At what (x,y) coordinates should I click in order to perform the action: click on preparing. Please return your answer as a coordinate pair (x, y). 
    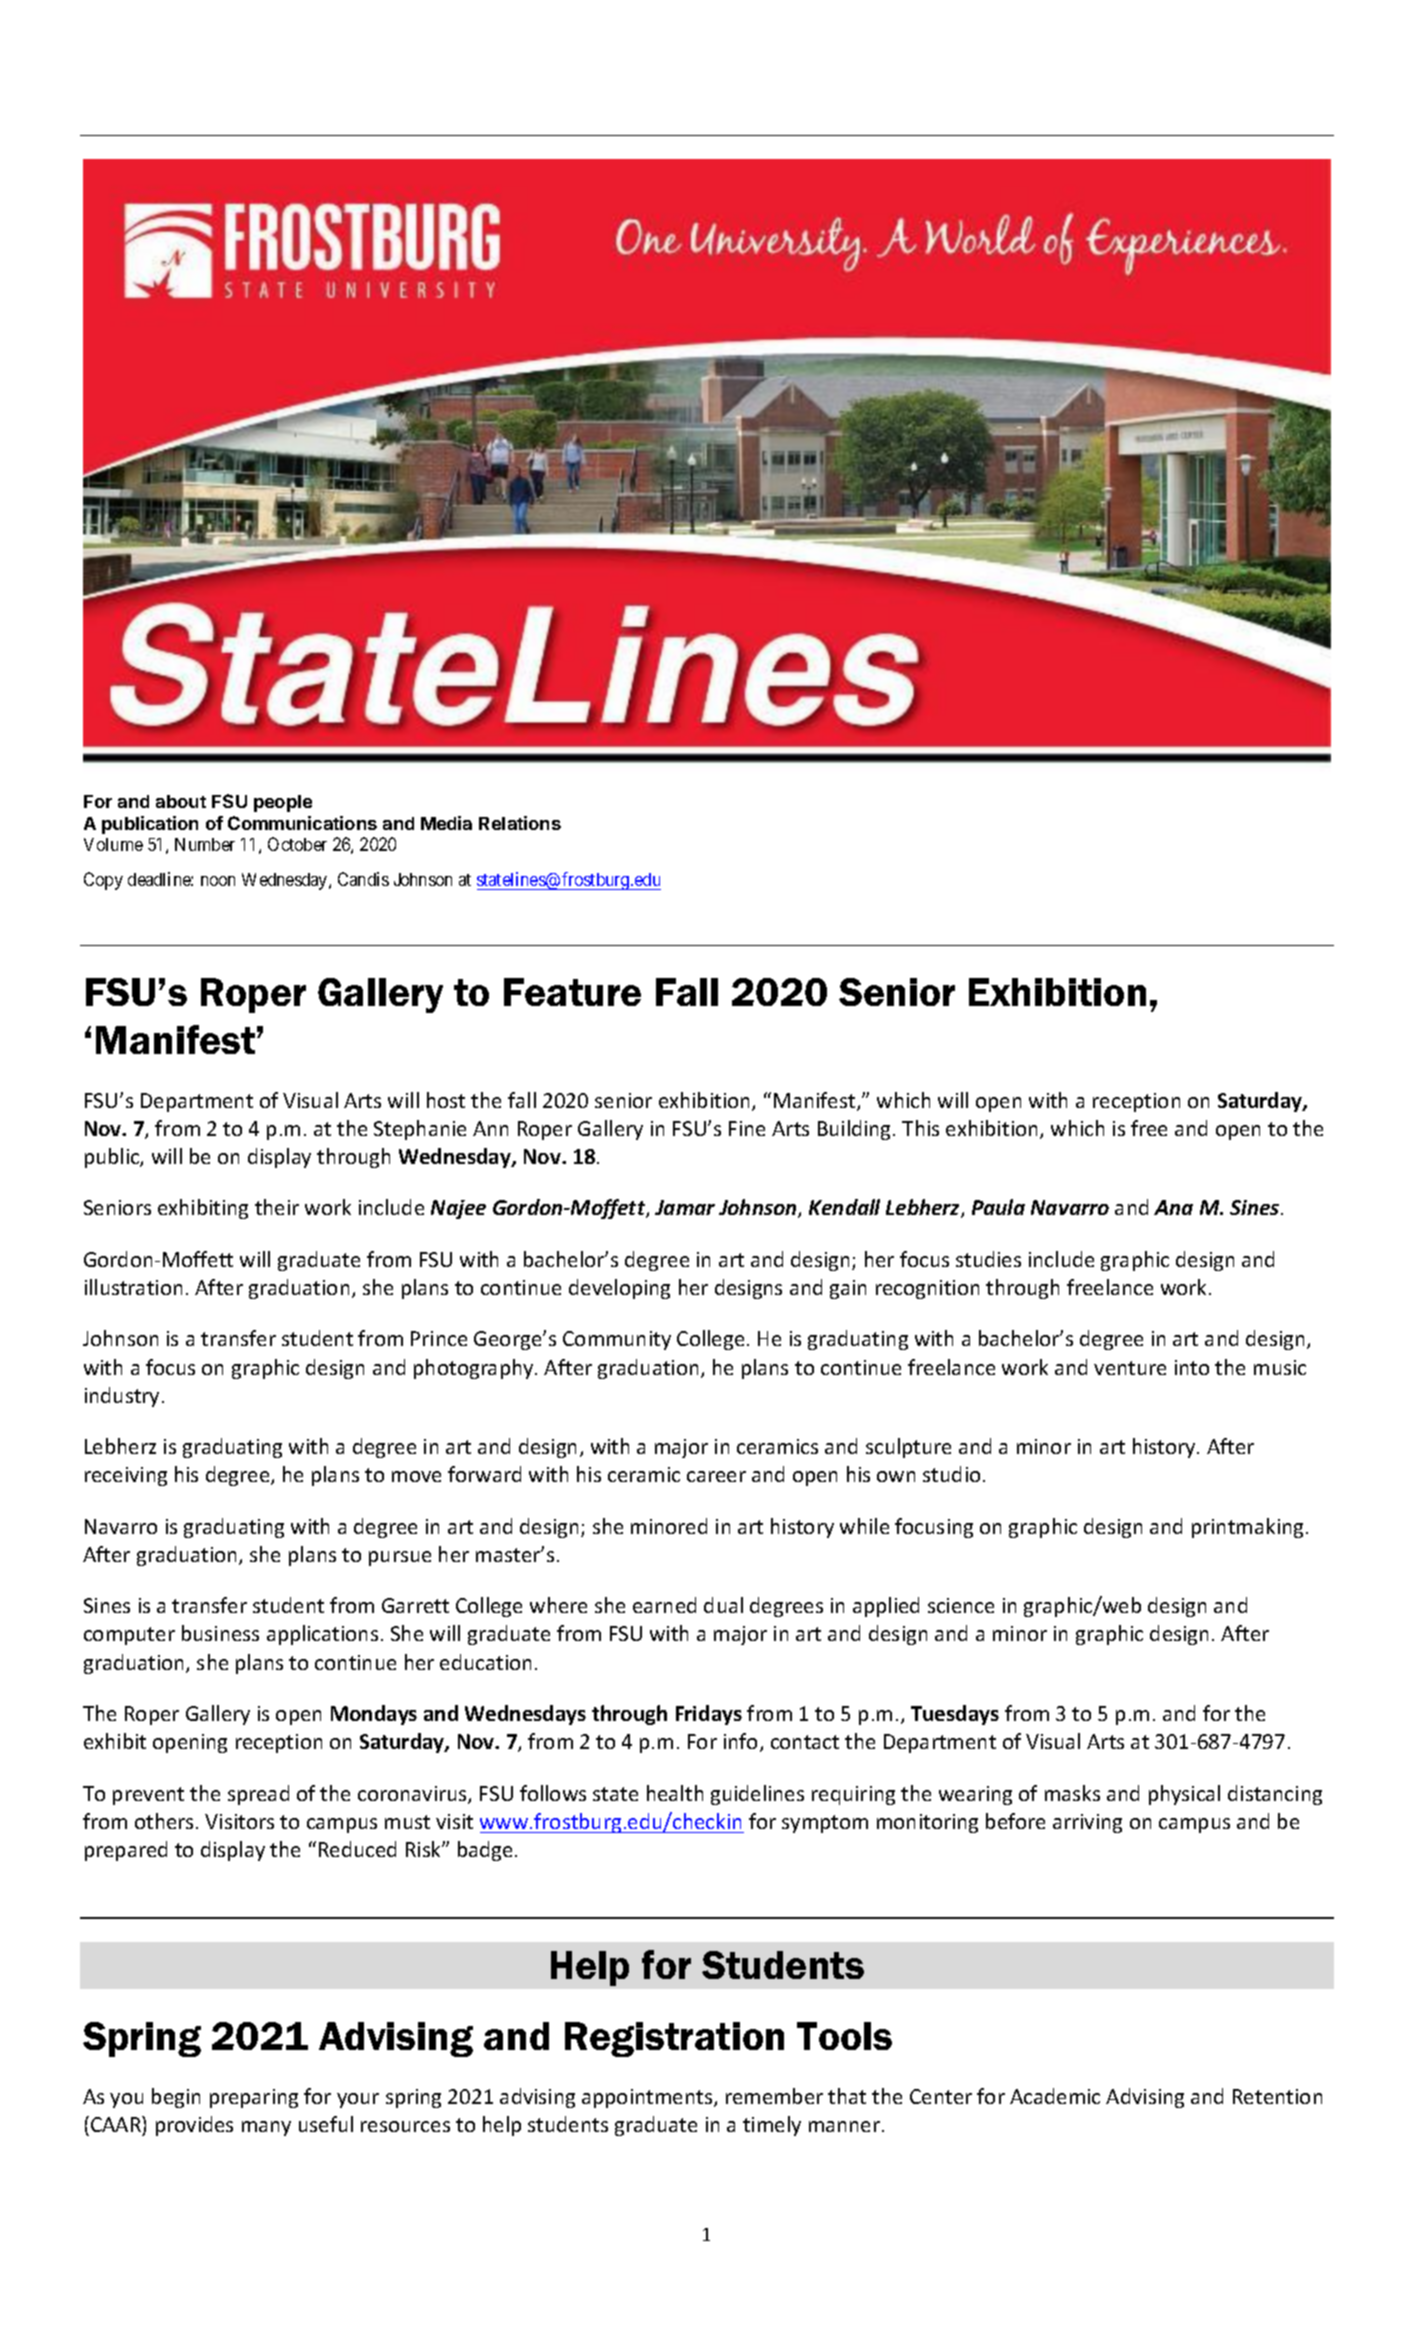
    Looking at the image, I should click on (254, 2098).
